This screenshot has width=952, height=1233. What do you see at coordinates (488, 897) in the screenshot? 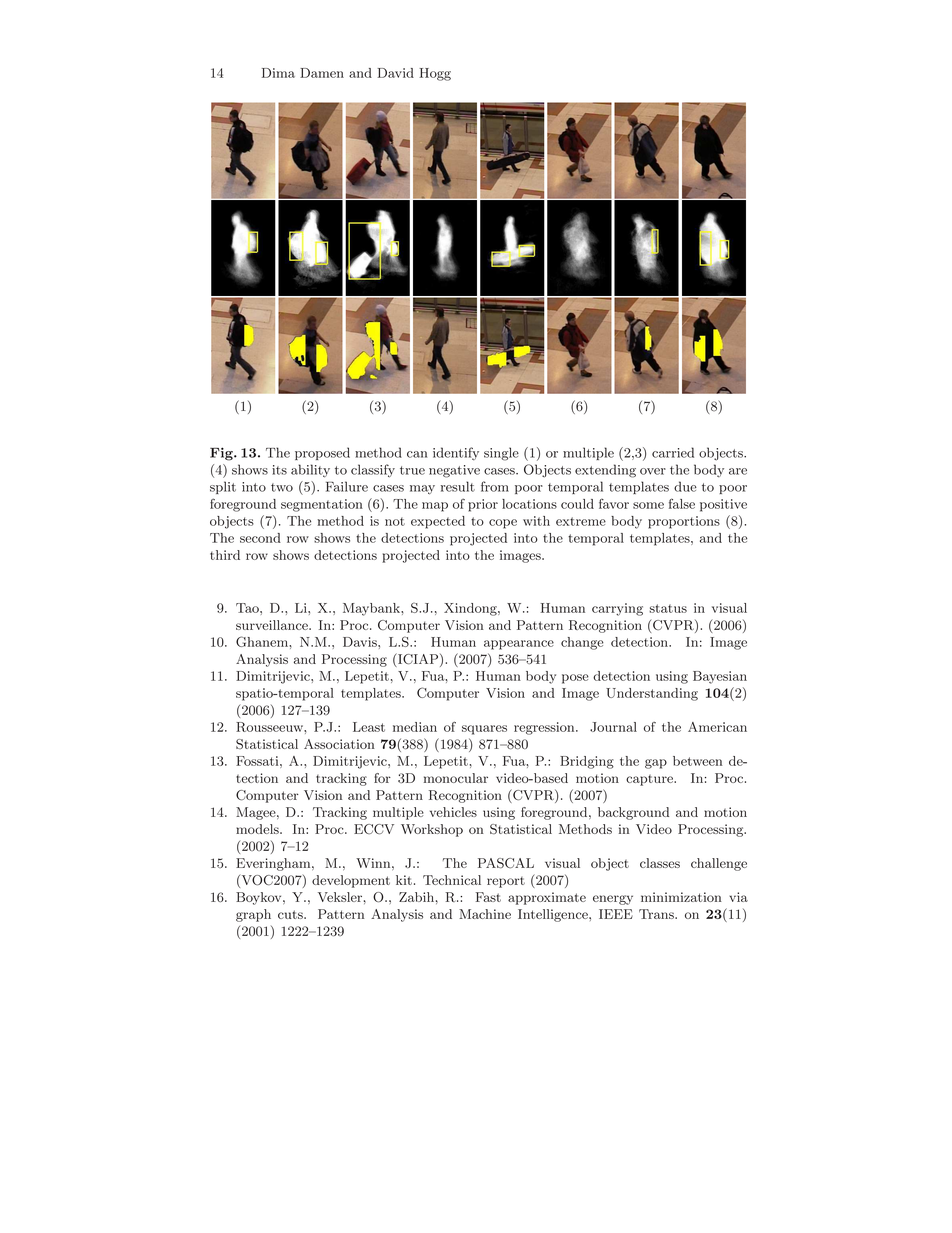
I see `Fast` at bounding box center [488, 897].
